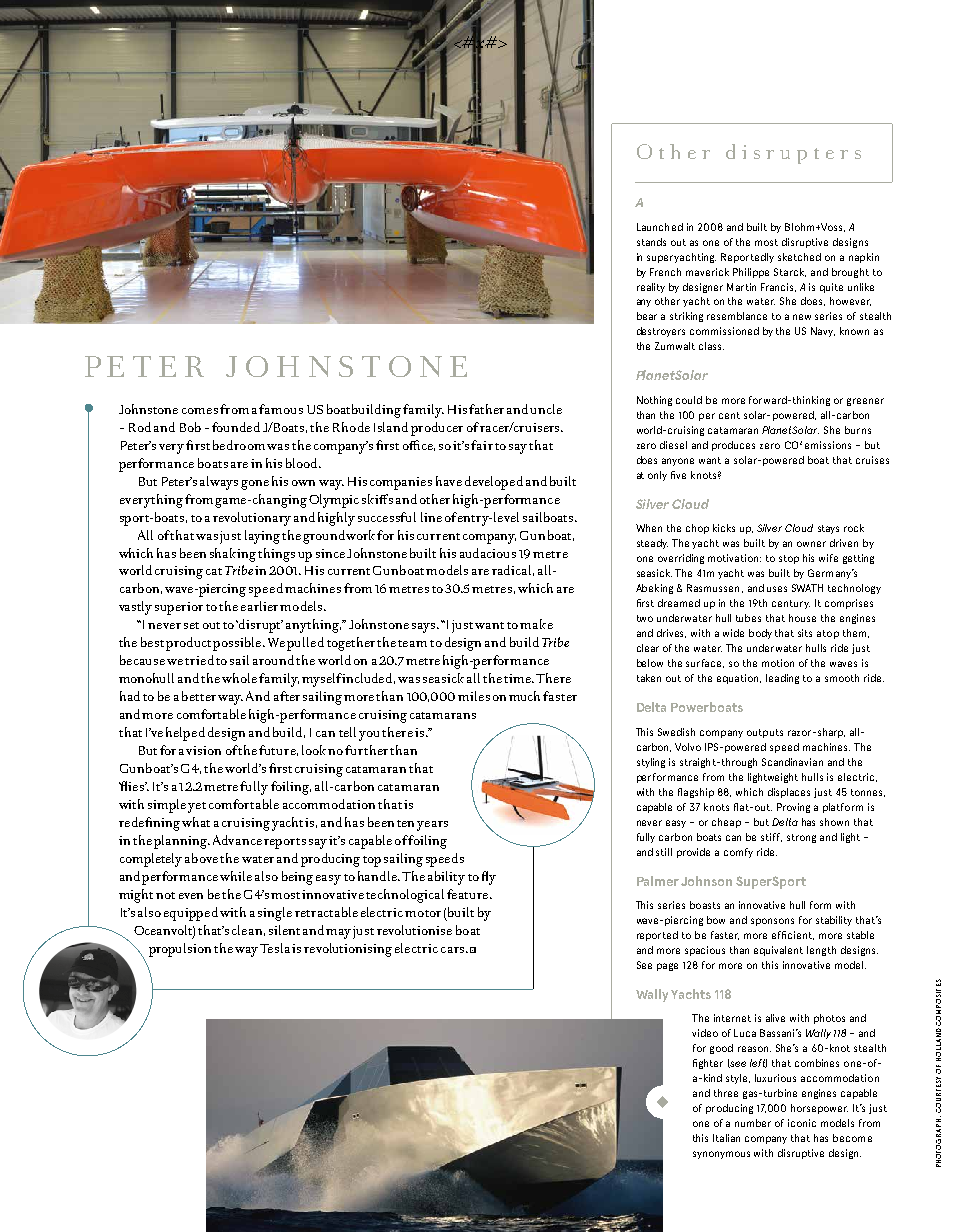  I want to click on equipped, so click(191, 914).
